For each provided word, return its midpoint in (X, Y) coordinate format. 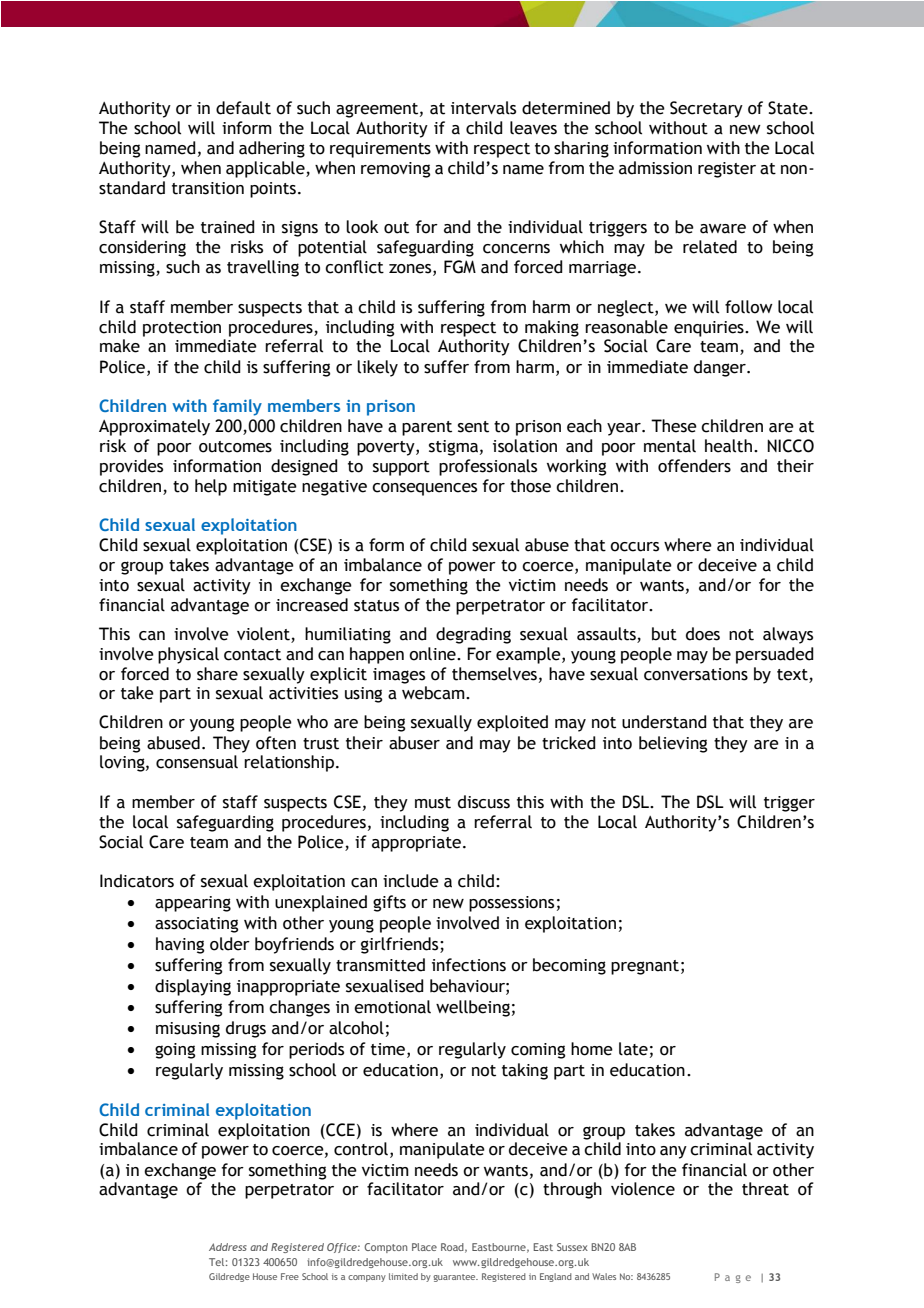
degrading (473, 635)
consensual (197, 762)
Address (228, 1247)
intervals (483, 108)
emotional (392, 1007)
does (703, 634)
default (243, 108)
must (433, 803)
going (175, 1051)
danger (721, 368)
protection (182, 329)
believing (673, 744)
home (592, 1049)
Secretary (706, 109)
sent (473, 427)
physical (188, 655)
